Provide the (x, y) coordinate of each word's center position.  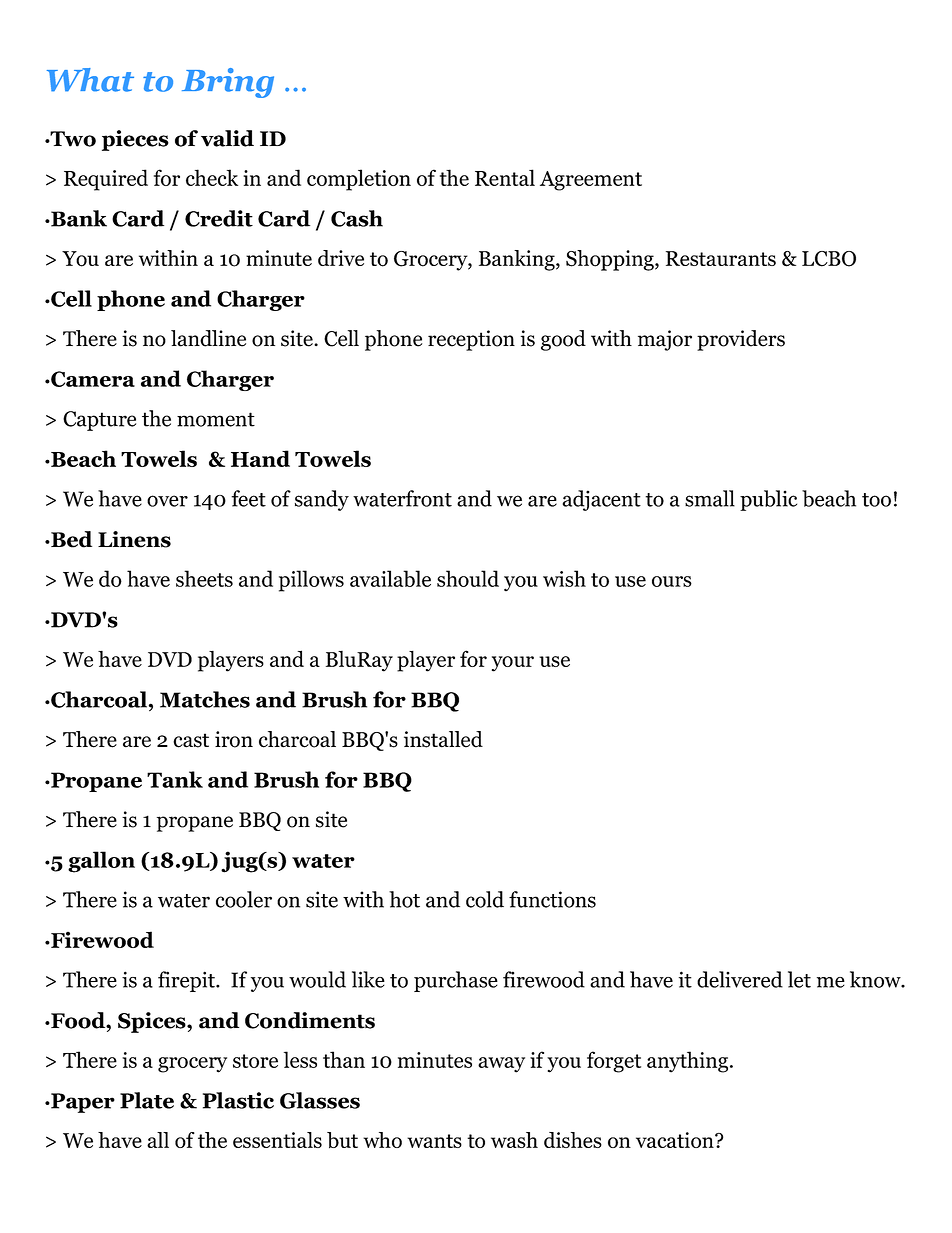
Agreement (591, 181)
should (468, 578)
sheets (204, 578)
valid (227, 138)
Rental (505, 177)
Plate (147, 1100)
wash (514, 1140)
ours (672, 581)
